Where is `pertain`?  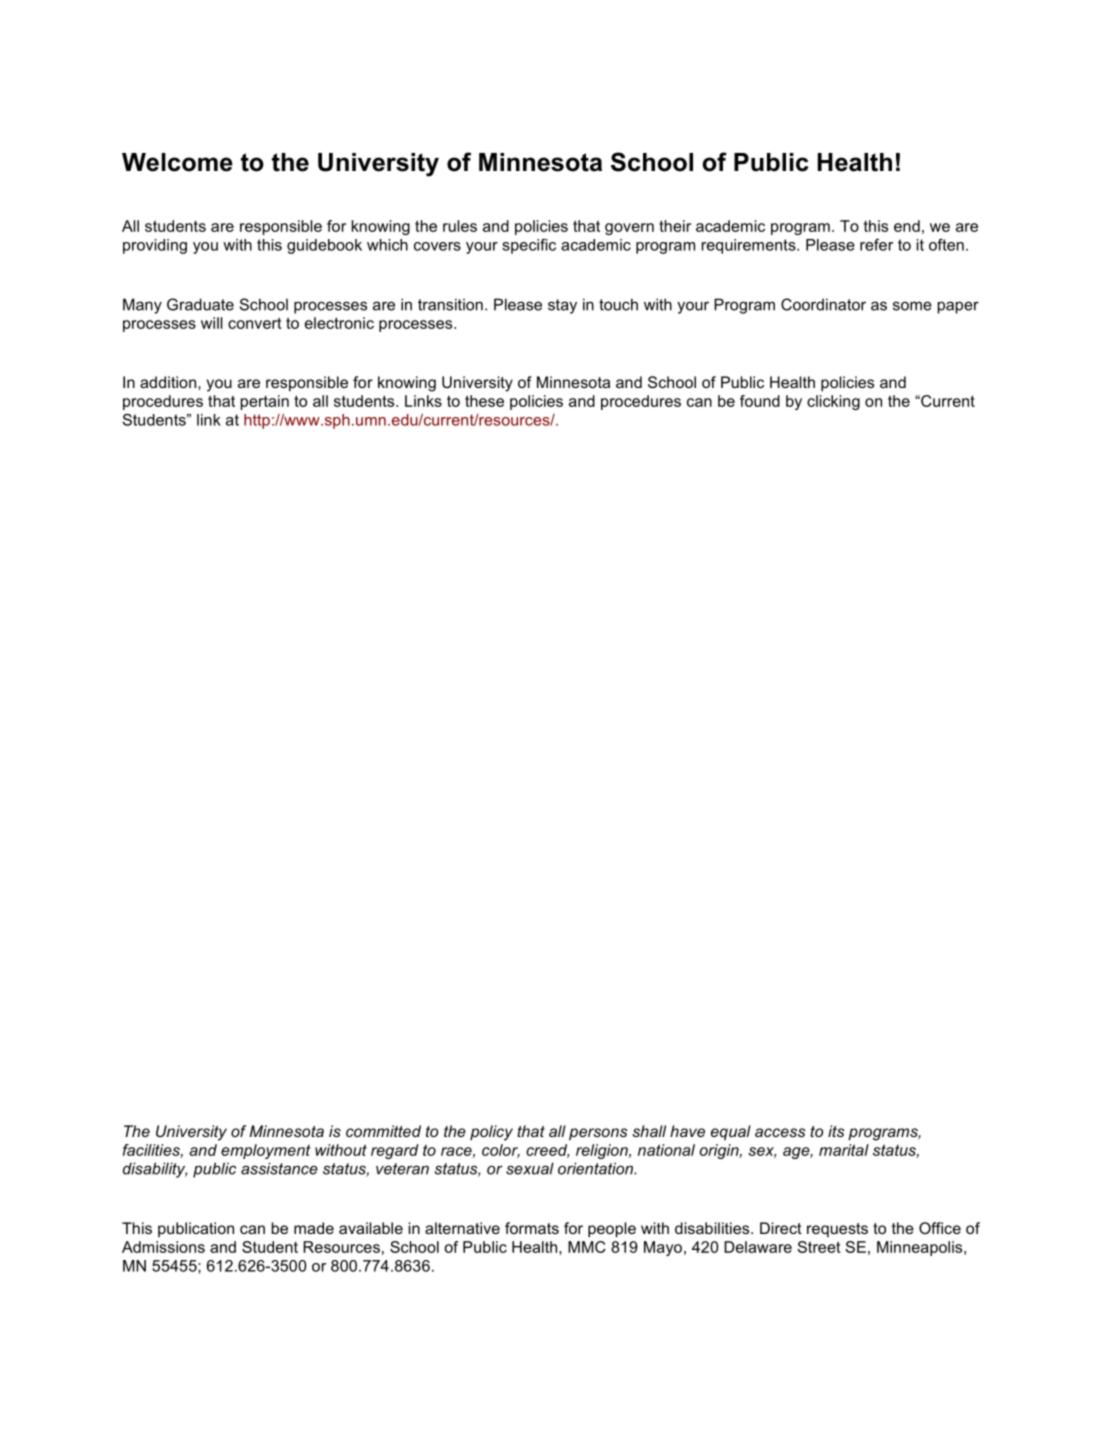
pertain is located at coordinates (265, 402).
